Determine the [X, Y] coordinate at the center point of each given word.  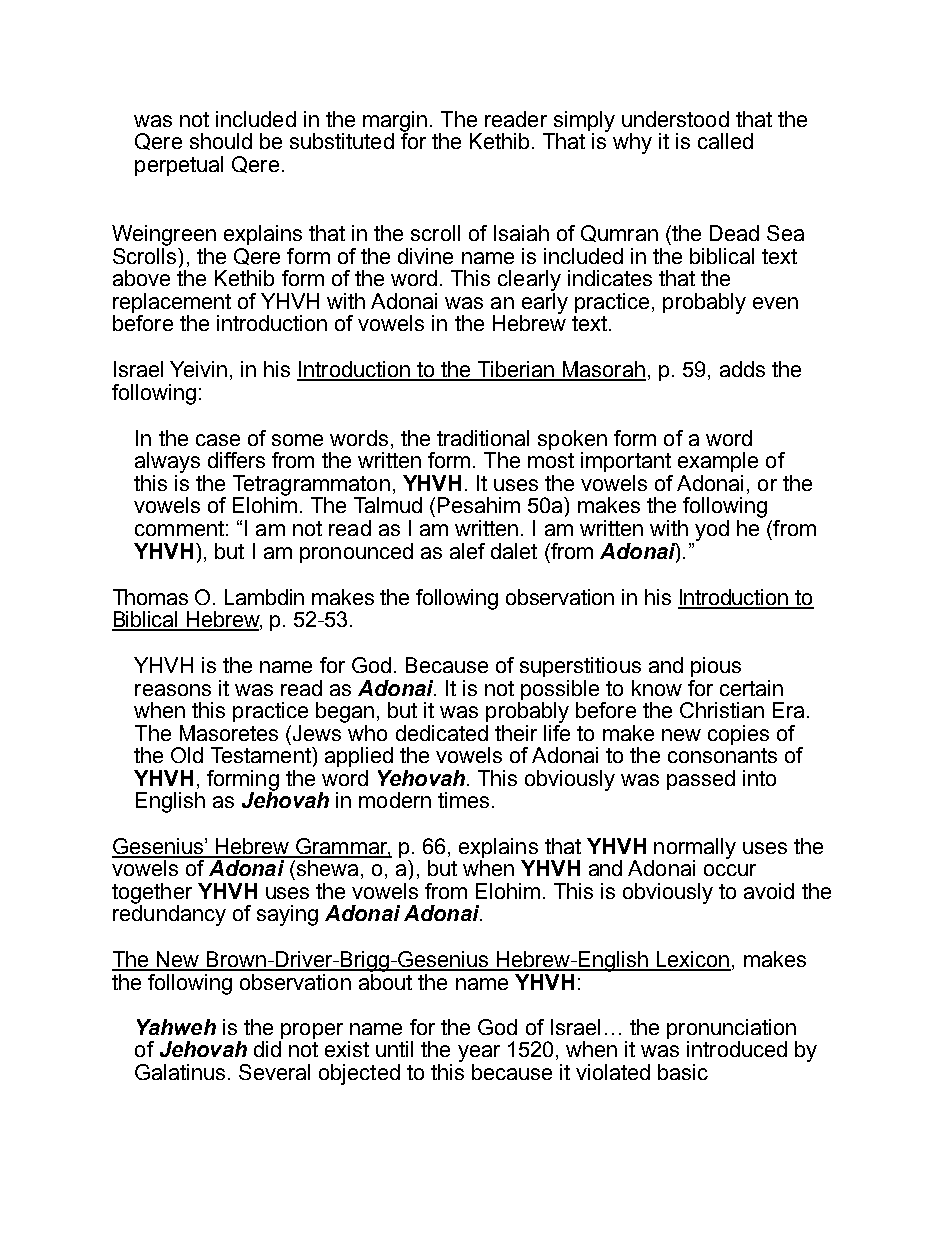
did [267, 1049]
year [479, 1053]
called [725, 141]
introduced [737, 1049]
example [718, 462]
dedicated [442, 733]
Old [187, 755]
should [221, 141]
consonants [722, 755]
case [218, 440]
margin [395, 122]
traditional [483, 438]
